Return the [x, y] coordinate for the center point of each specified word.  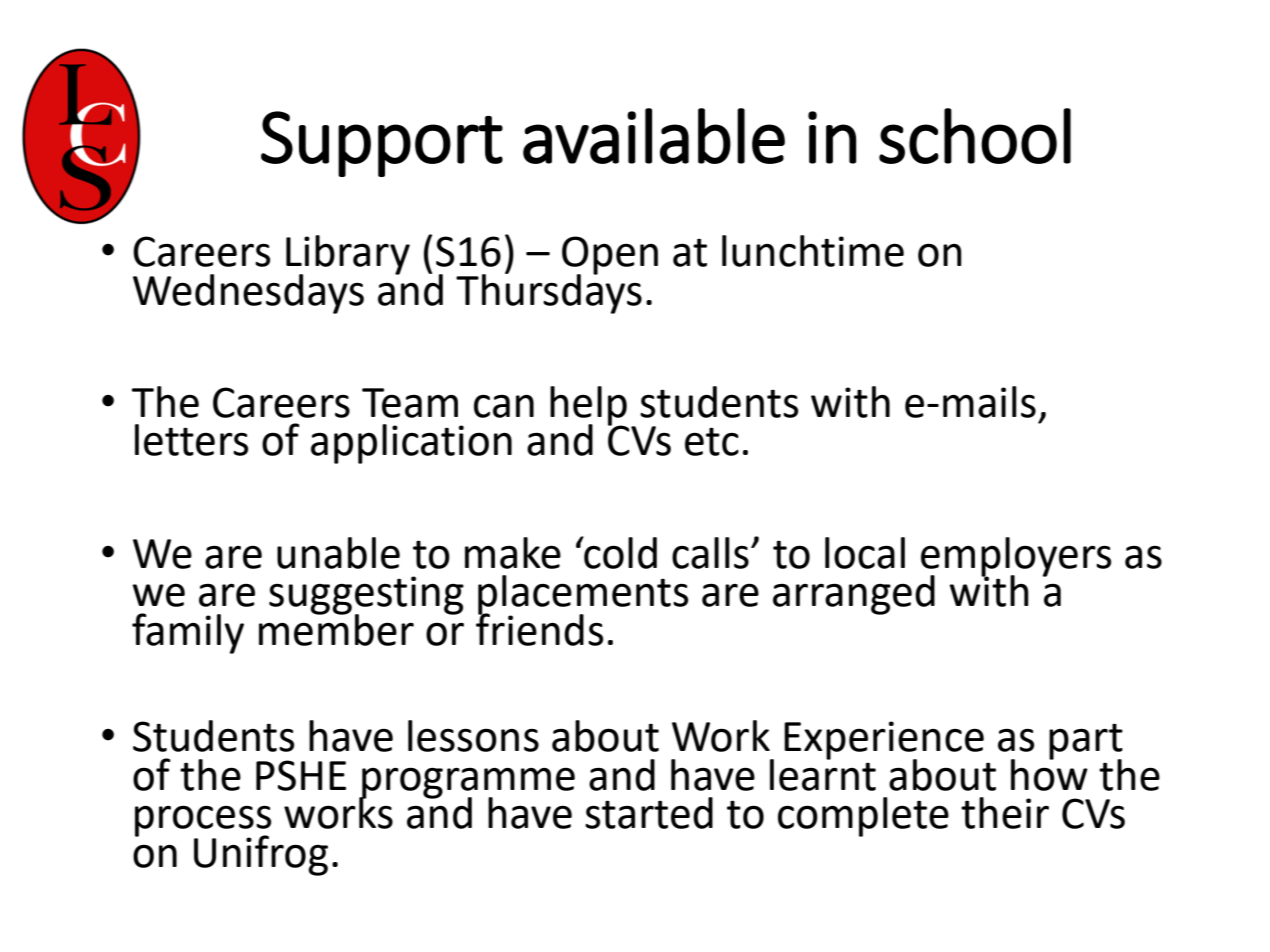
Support [382, 144]
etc [712, 441]
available [654, 136]
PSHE [301, 775]
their [1005, 813]
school [975, 136]
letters [191, 440]
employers [1016, 557]
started [649, 813]
